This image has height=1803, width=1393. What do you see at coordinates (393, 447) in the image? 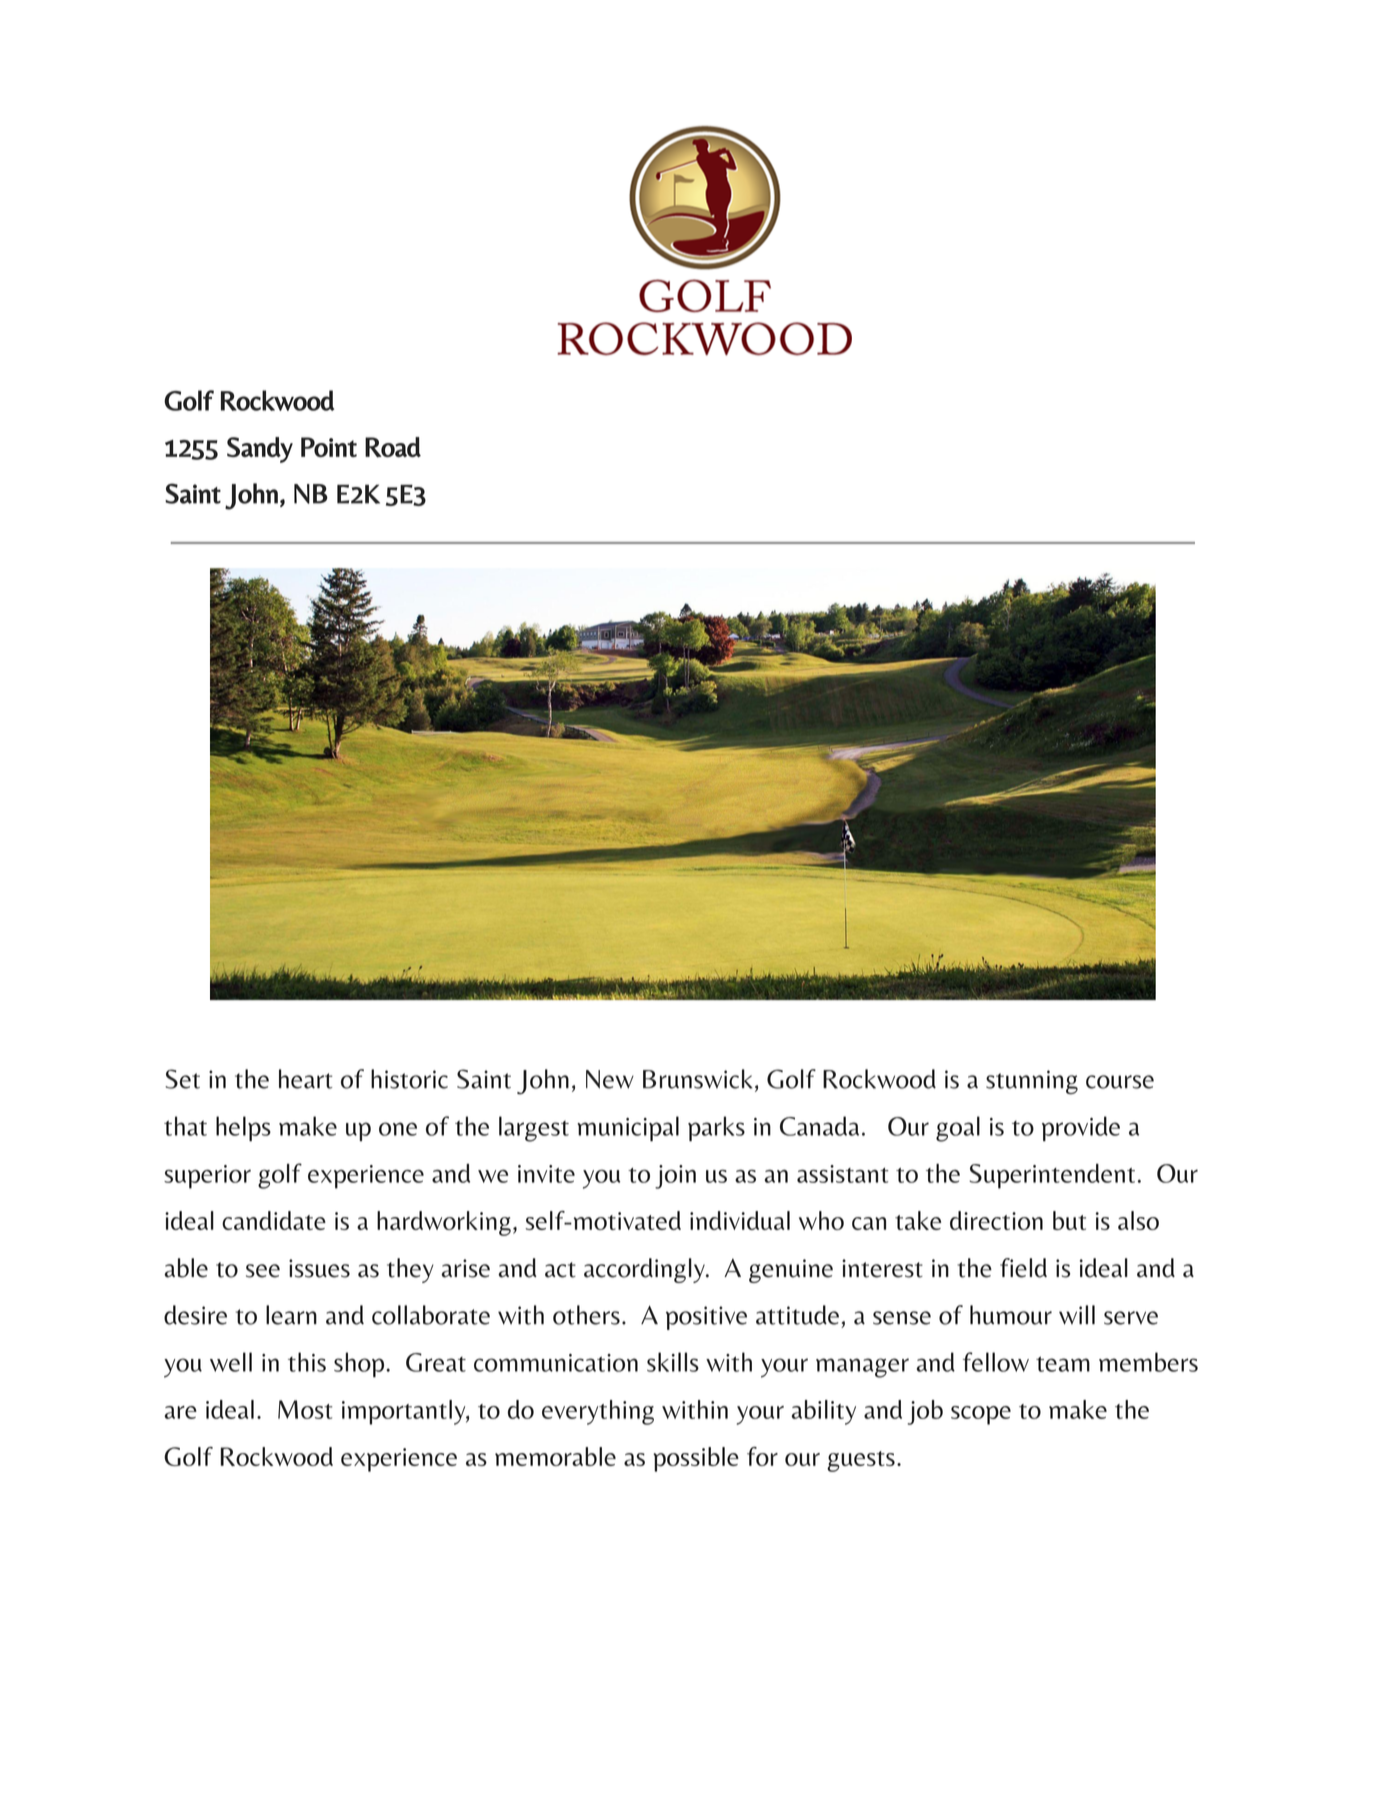
I see `Road` at bounding box center [393, 447].
